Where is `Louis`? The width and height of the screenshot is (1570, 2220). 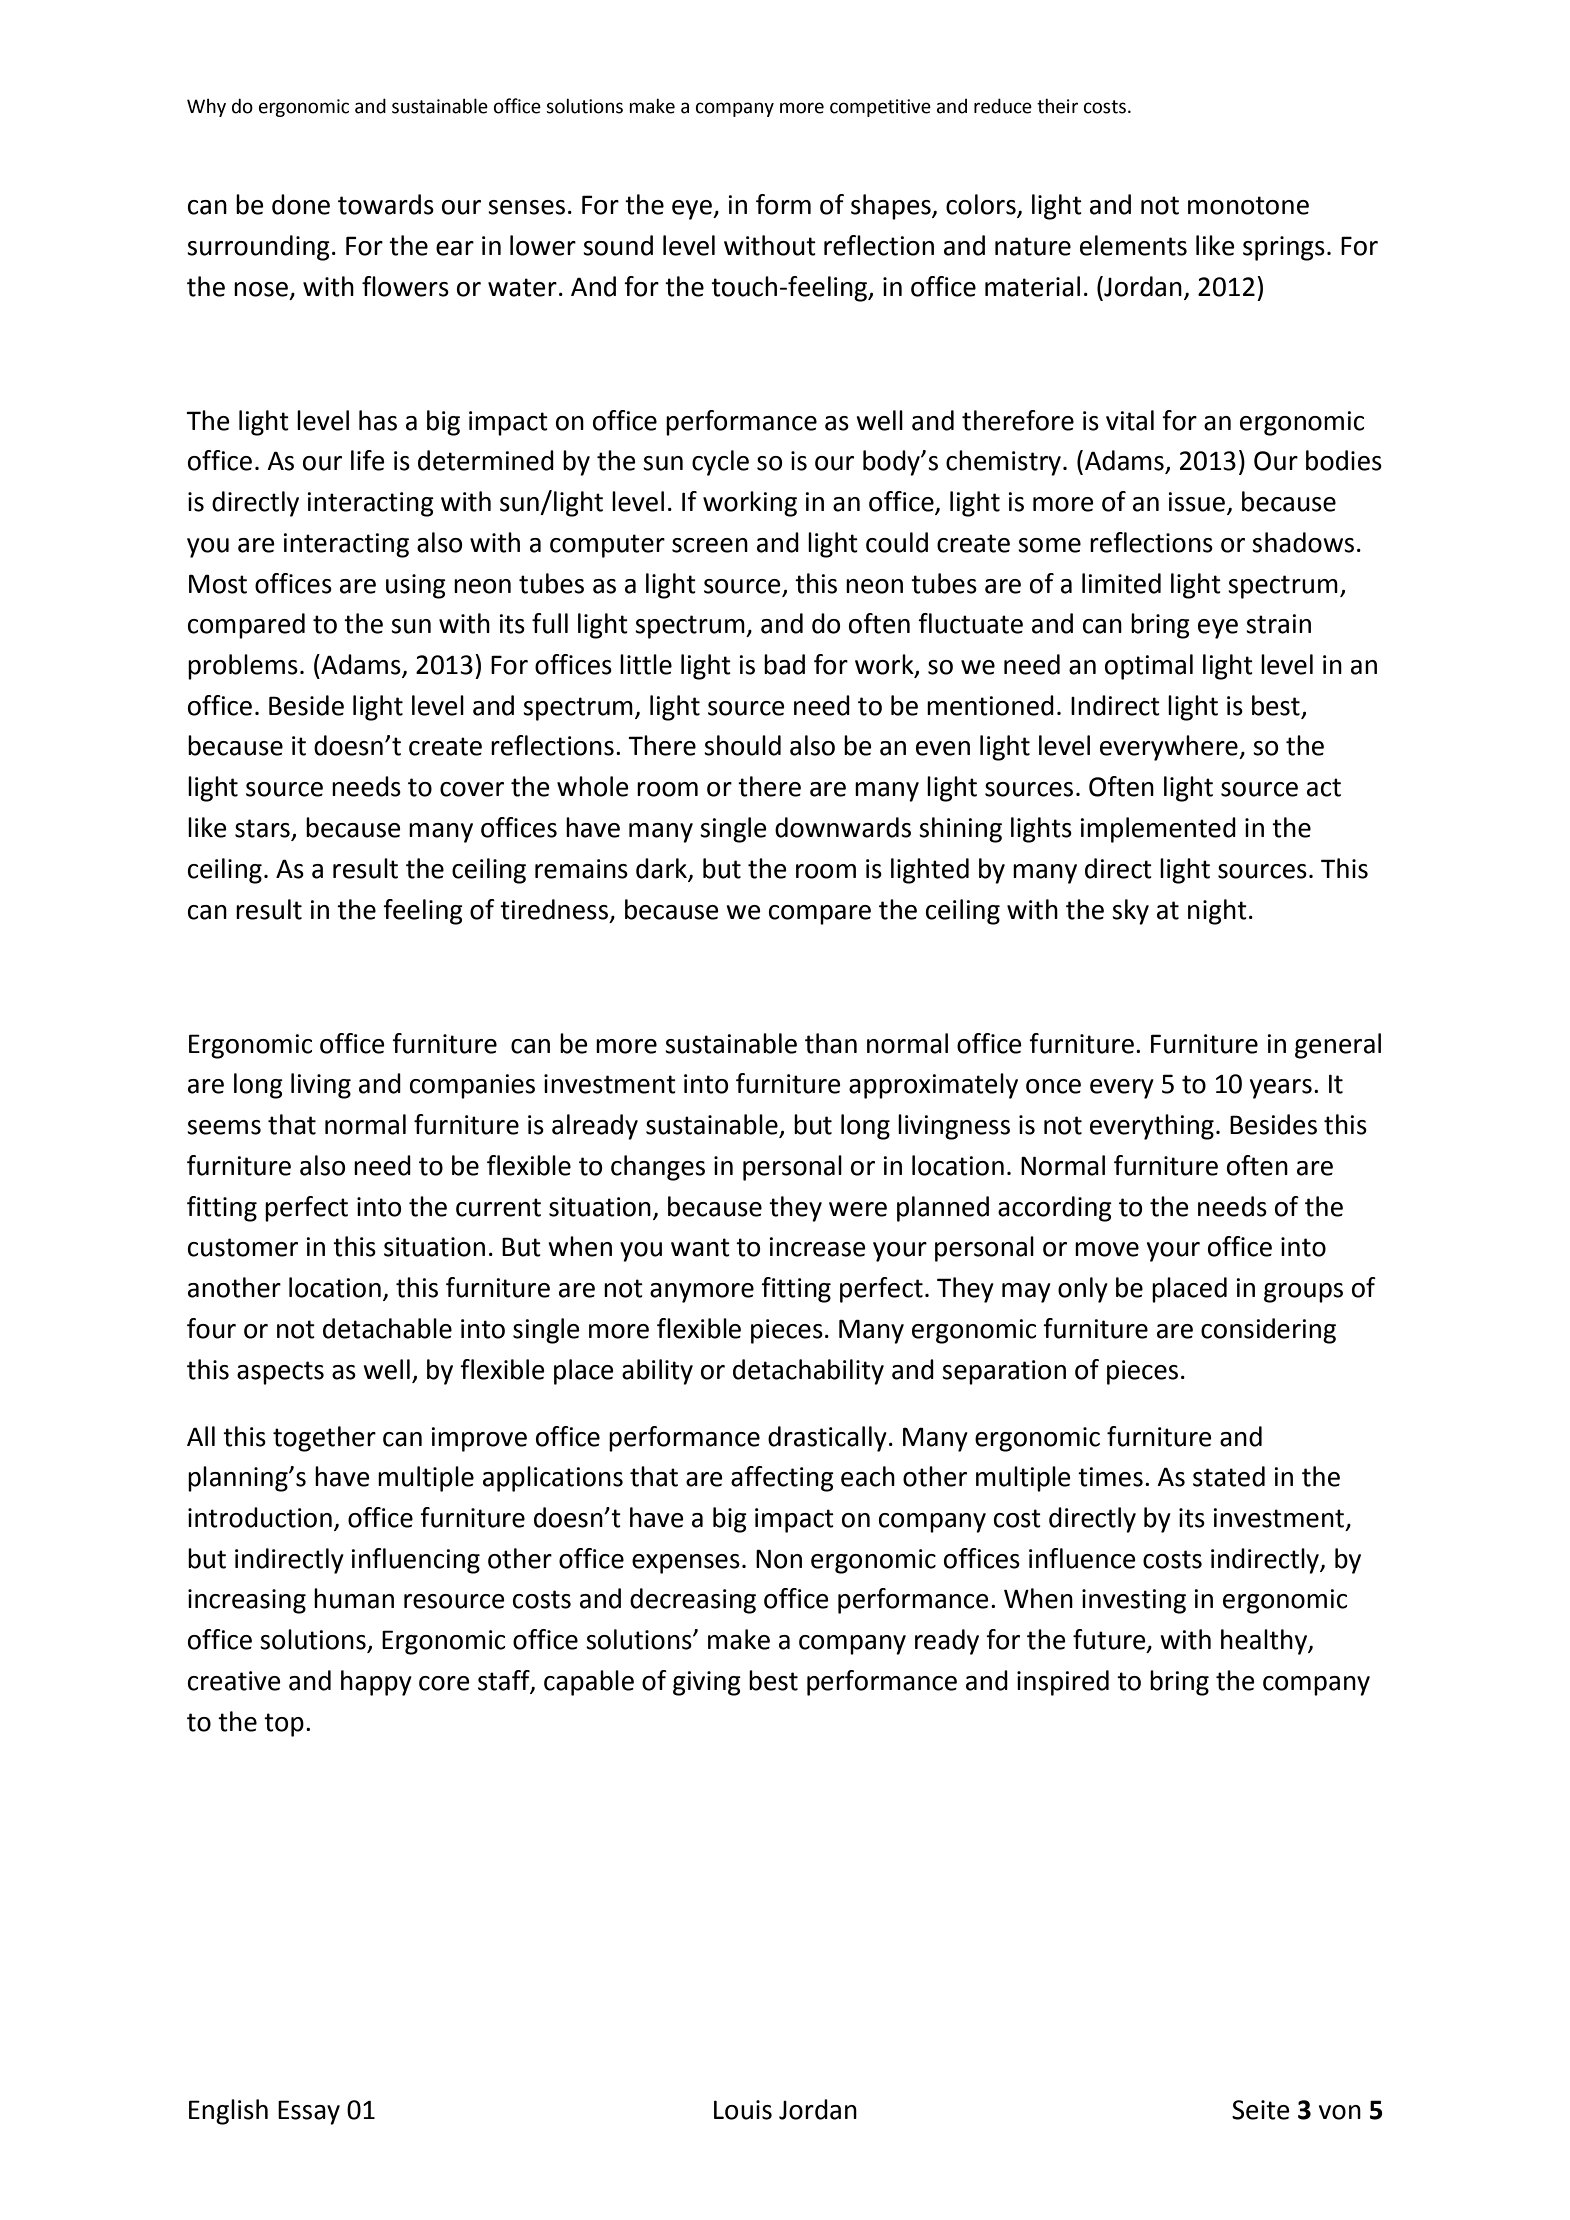
Louis is located at coordinates (743, 2110).
